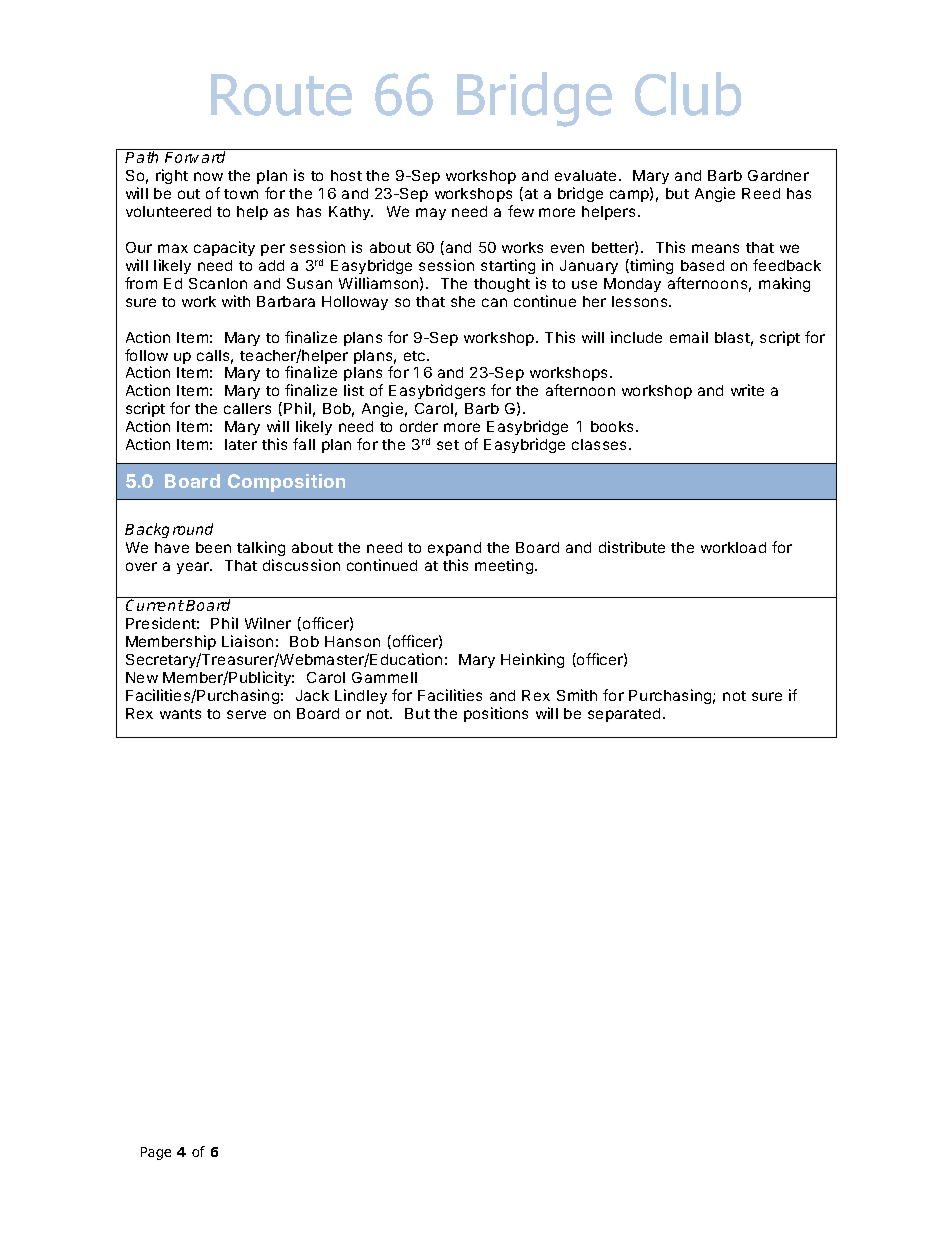 This page has width=952, height=1233. What do you see at coordinates (156, 1153) in the page?
I see `Page` at bounding box center [156, 1153].
